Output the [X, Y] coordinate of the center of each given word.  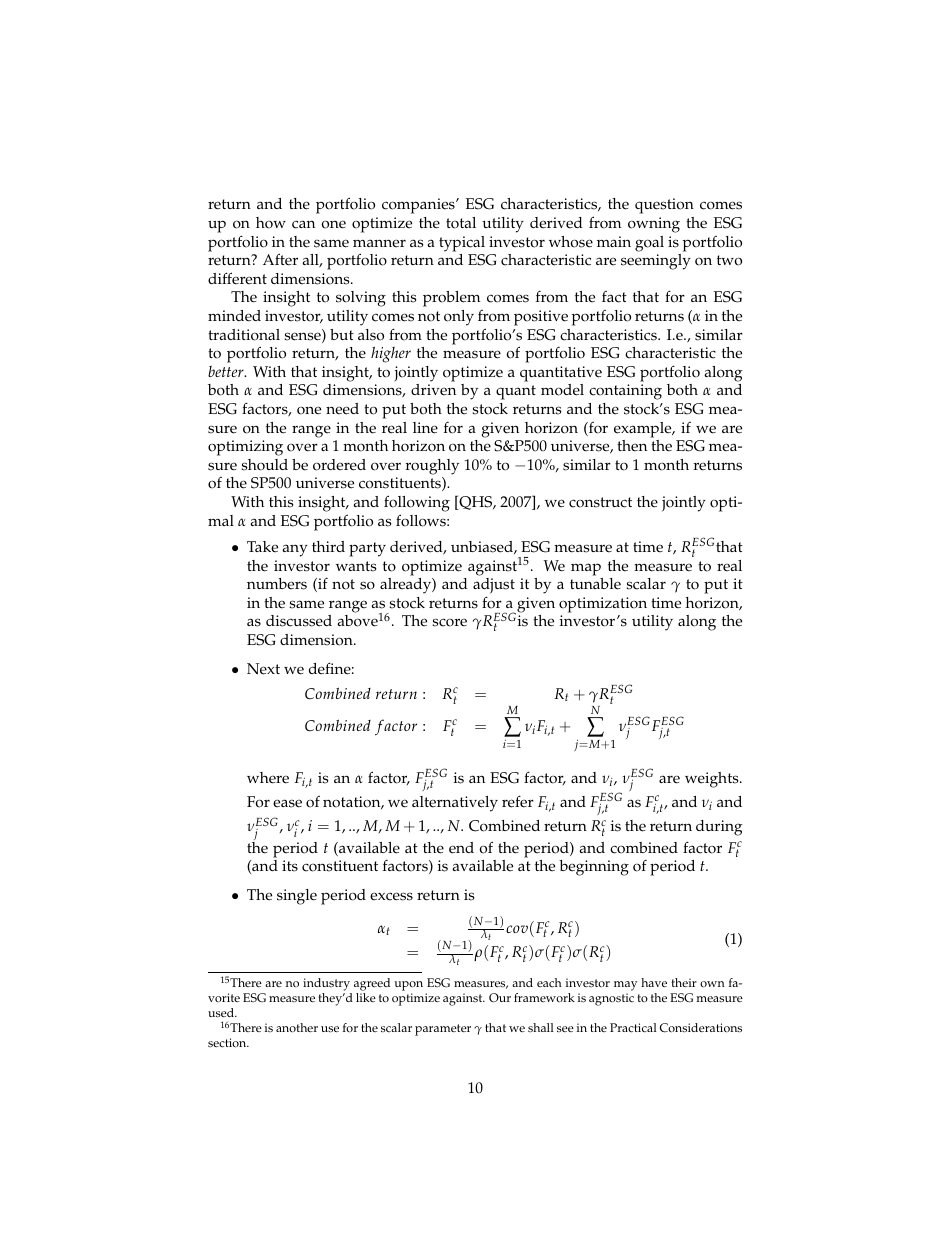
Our [500, 998]
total [461, 223]
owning [654, 225]
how [271, 223]
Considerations [701, 1028]
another [297, 1028]
